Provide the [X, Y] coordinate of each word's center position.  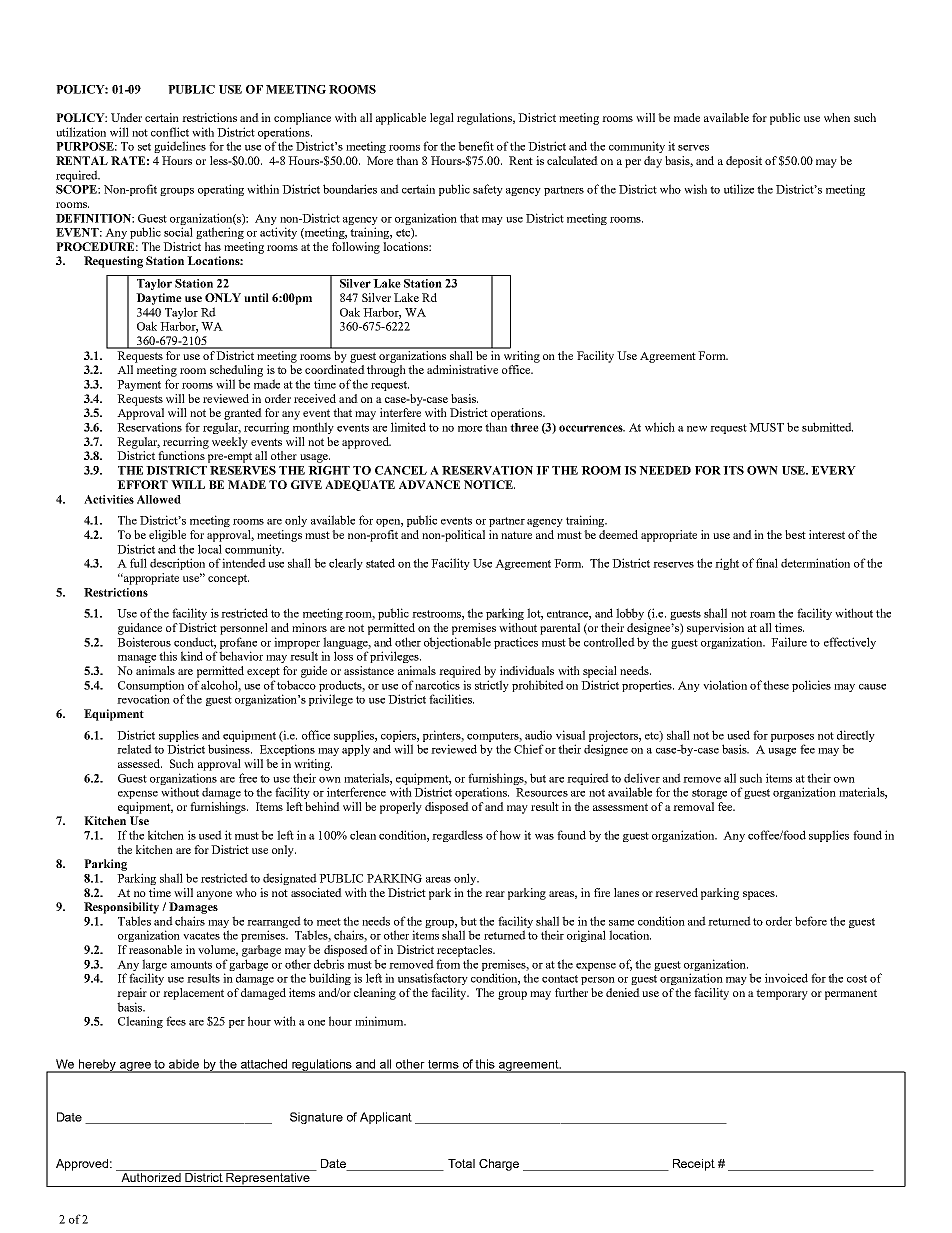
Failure [789, 642]
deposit [744, 162]
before [811, 921]
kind [192, 656]
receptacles [466, 951]
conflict [170, 132]
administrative [462, 369]
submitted [827, 427]
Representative [268, 1180]
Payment [139, 385]
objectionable [457, 643]
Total [461, 1163]
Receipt [694, 1165]
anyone [214, 895]
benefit [476, 146]
